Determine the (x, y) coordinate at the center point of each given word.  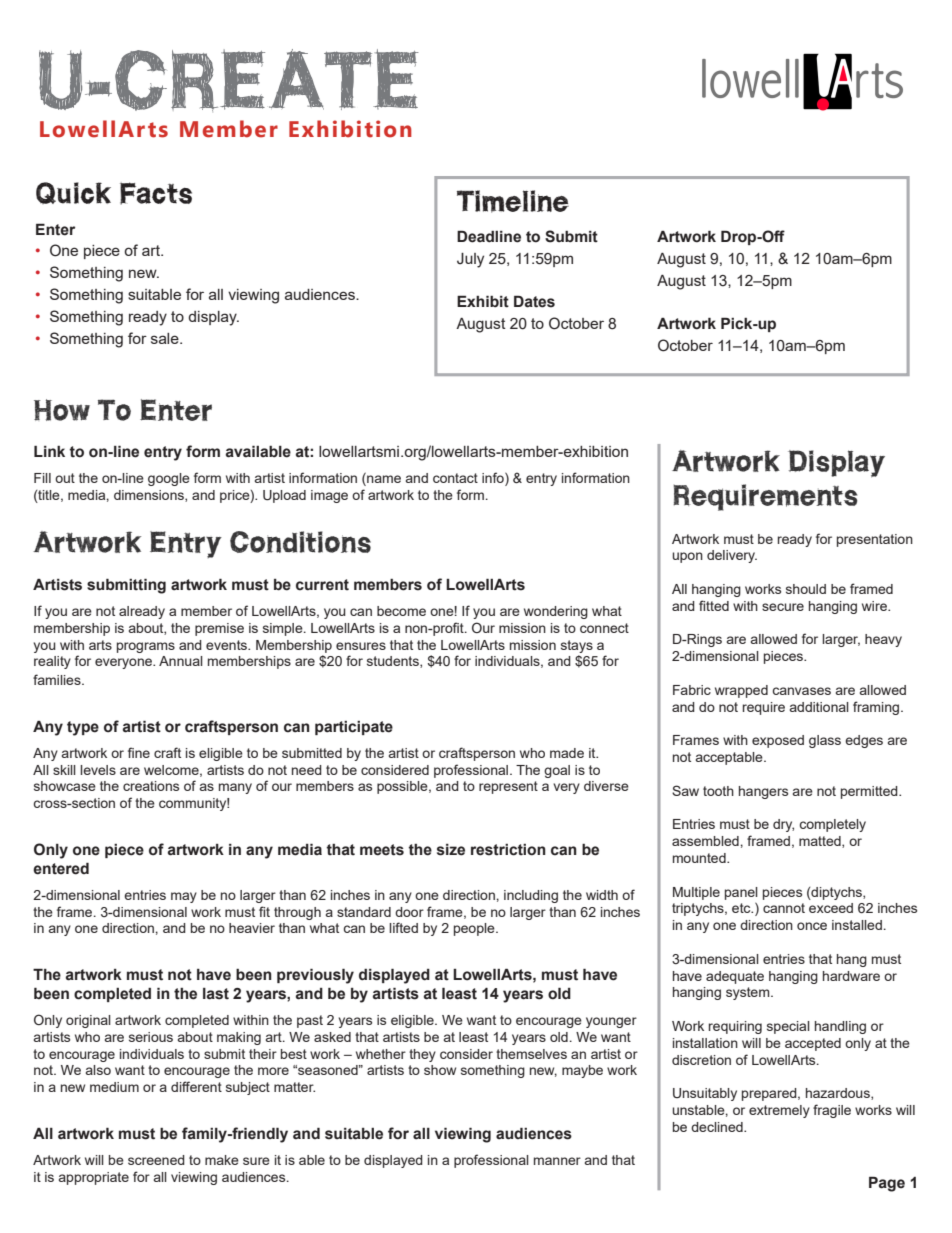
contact (455, 478)
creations (151, 786)
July (470, 260)
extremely (779, 1111)
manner (557, 1161)
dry (783, 825)
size (451, 850)
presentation (875, 540)
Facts (156, 193)
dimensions (150, 496)
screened (156, 1160)
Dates (534, 301)
